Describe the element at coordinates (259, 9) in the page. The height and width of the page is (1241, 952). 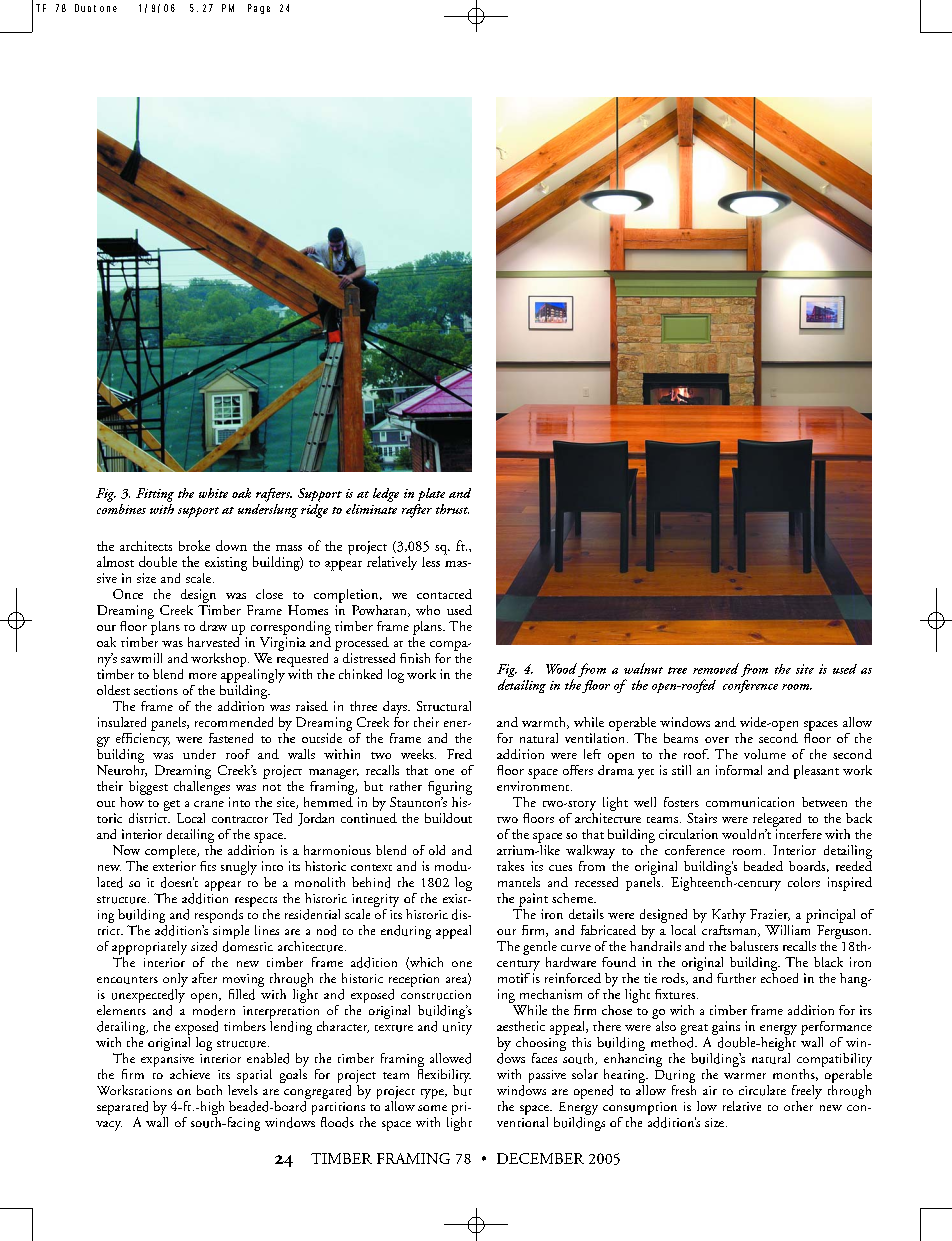
I see `Page` at that location.
